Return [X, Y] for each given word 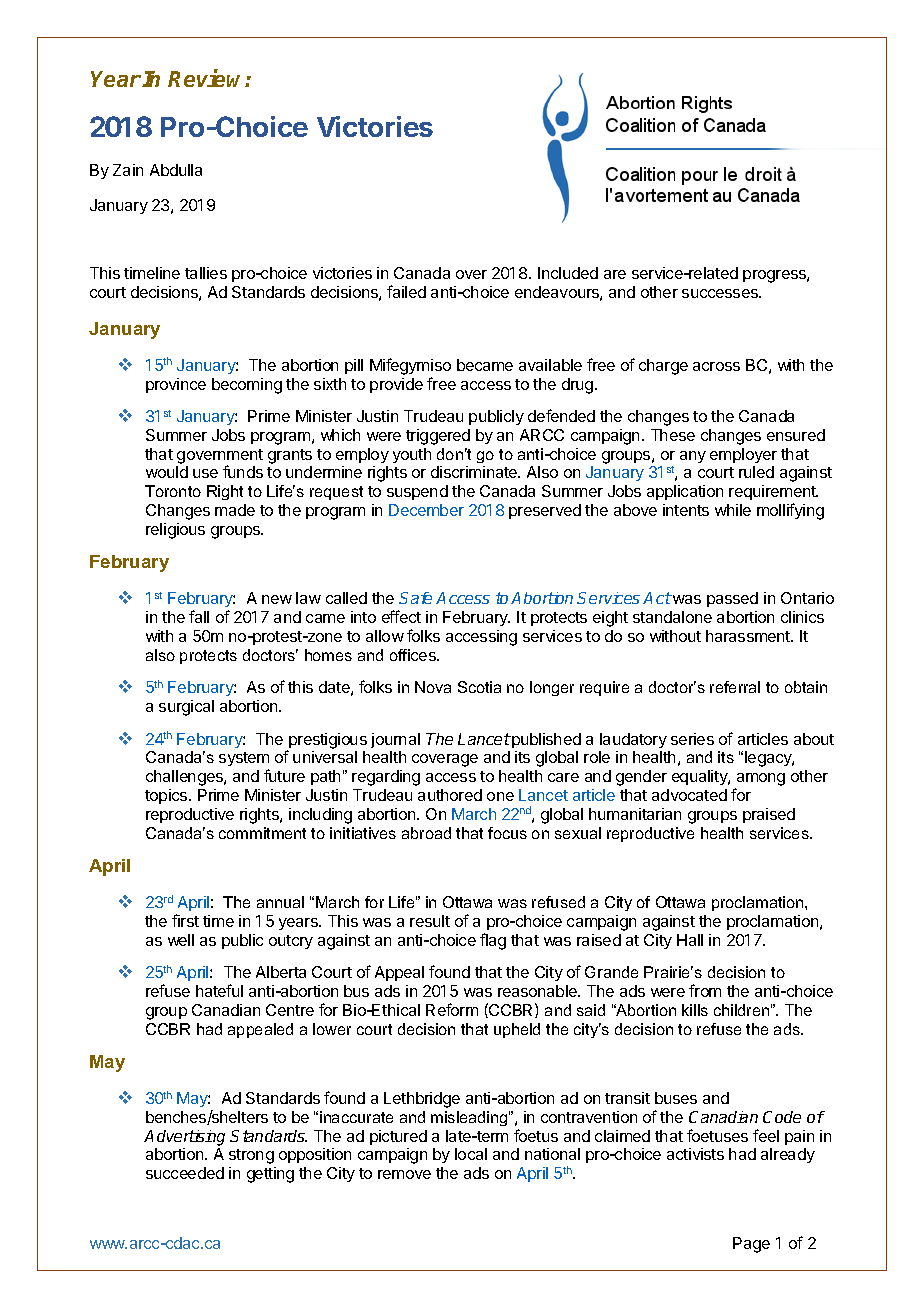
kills [695, 1010]
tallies [206, 273]
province [176, 385]
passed [732, 599]
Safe [415, 598]
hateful [219, 990]
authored [450, 795]
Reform [452, 1009]
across [716, 366]
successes [721, 293]
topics [167, 796]
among [760, 781]
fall [199, 616]
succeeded [185, 1173]
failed [406, 291]
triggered [438, 437]
